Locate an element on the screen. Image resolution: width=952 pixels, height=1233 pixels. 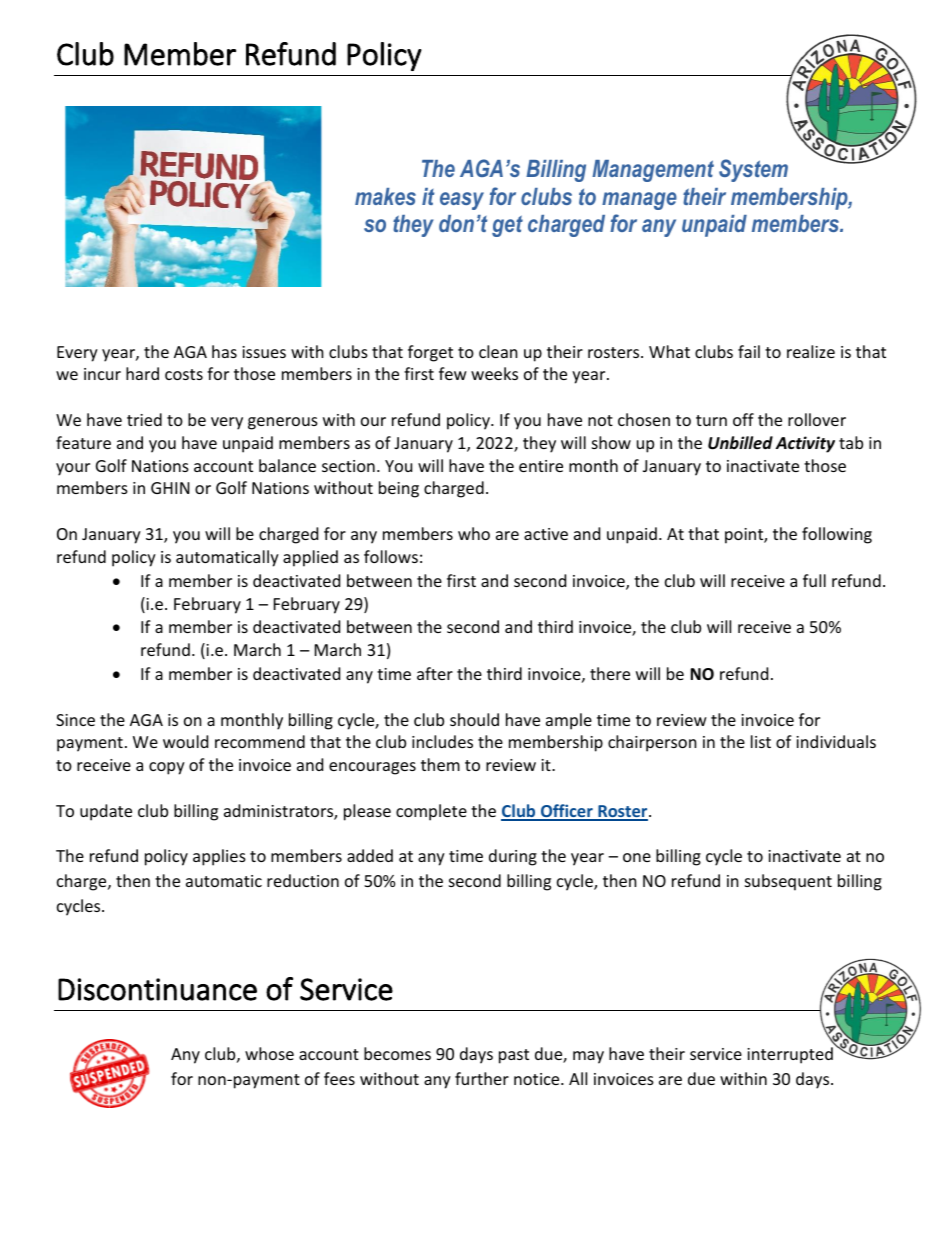
easy is located at coordinates (462, 201).
